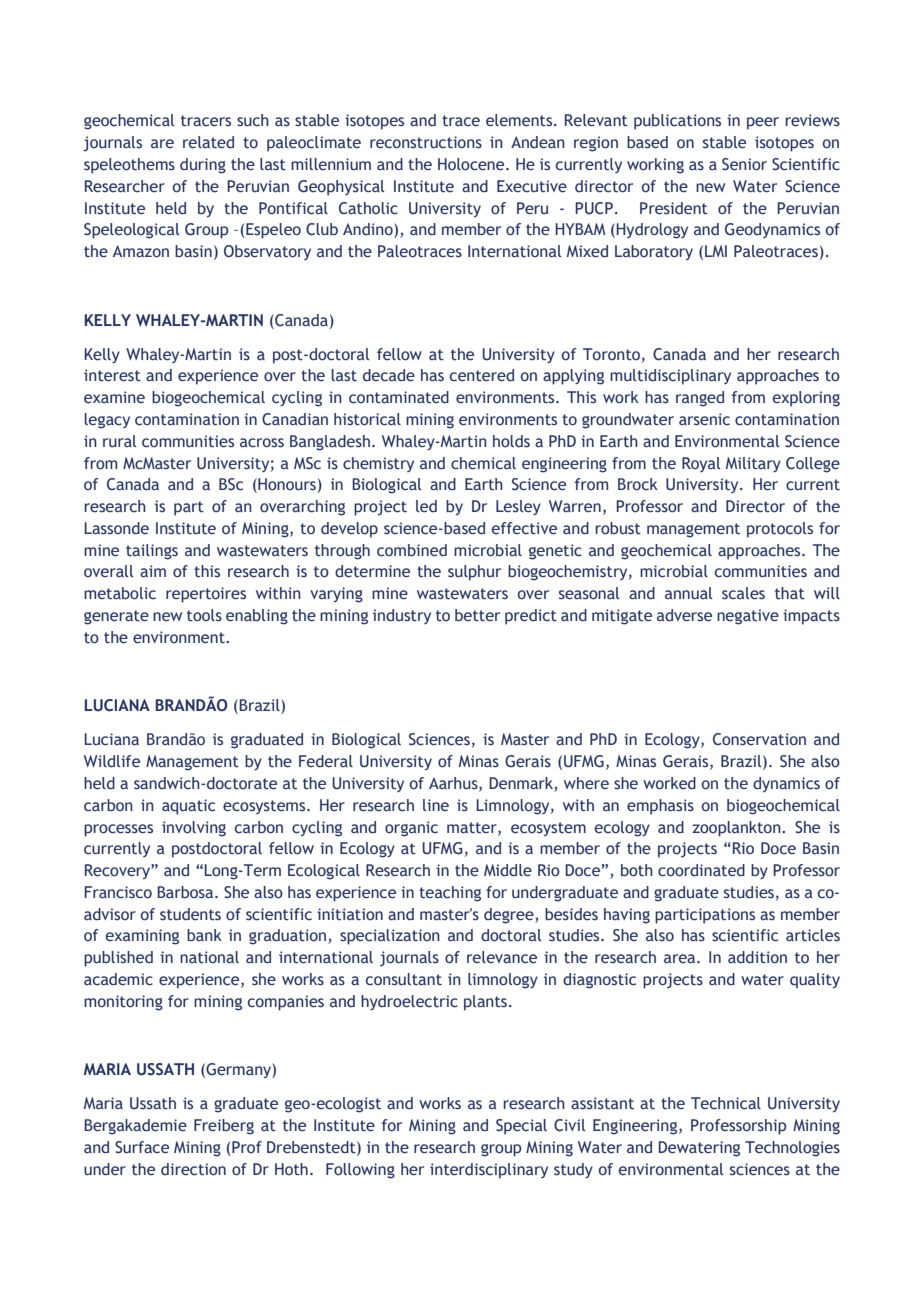 This document has width=924, height=1308. What do you see at coordinates (450, 894) in the document?
I see `teaching` at bounding box center [450, 894].
